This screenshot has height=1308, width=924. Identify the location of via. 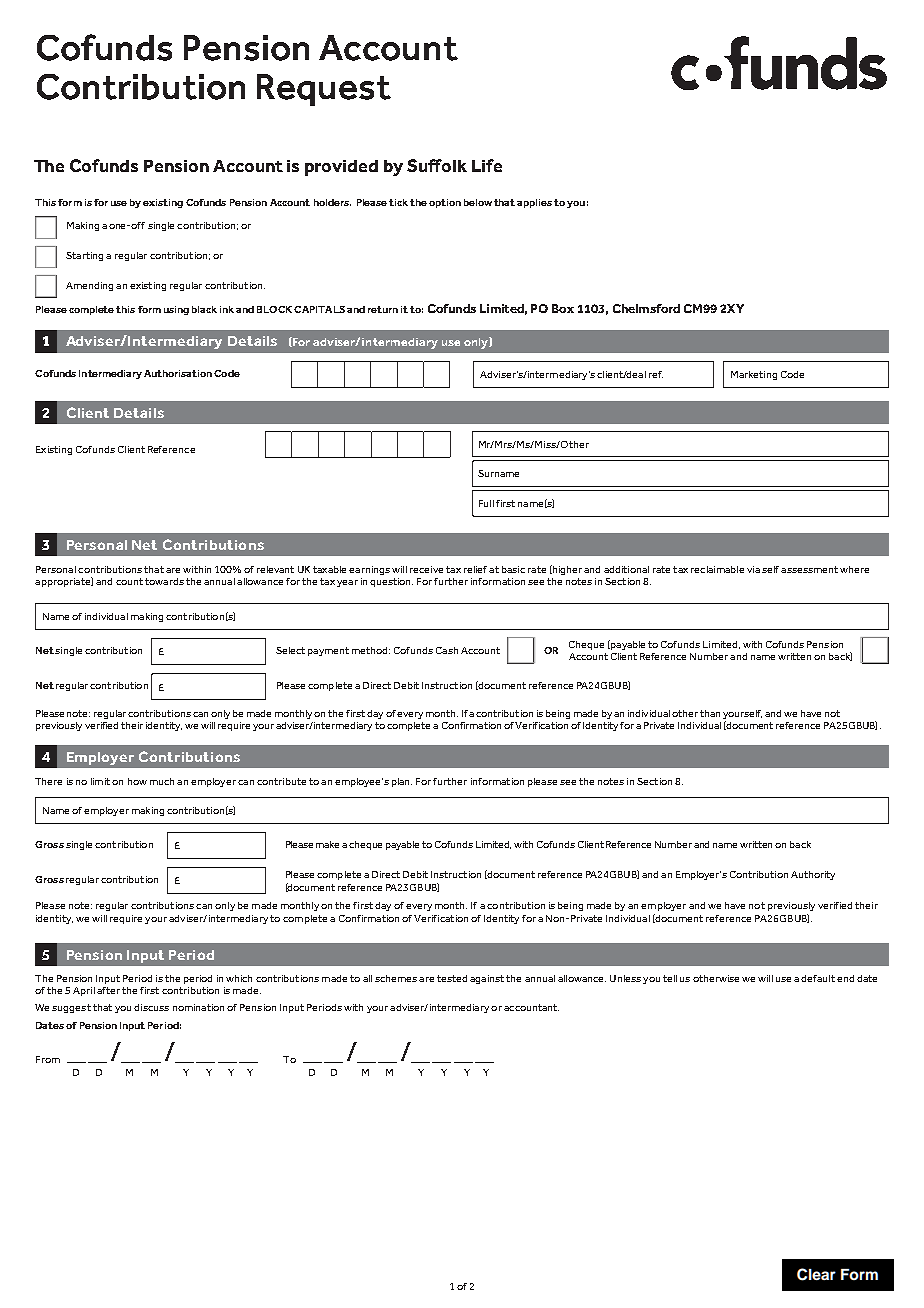
(753, 569).
